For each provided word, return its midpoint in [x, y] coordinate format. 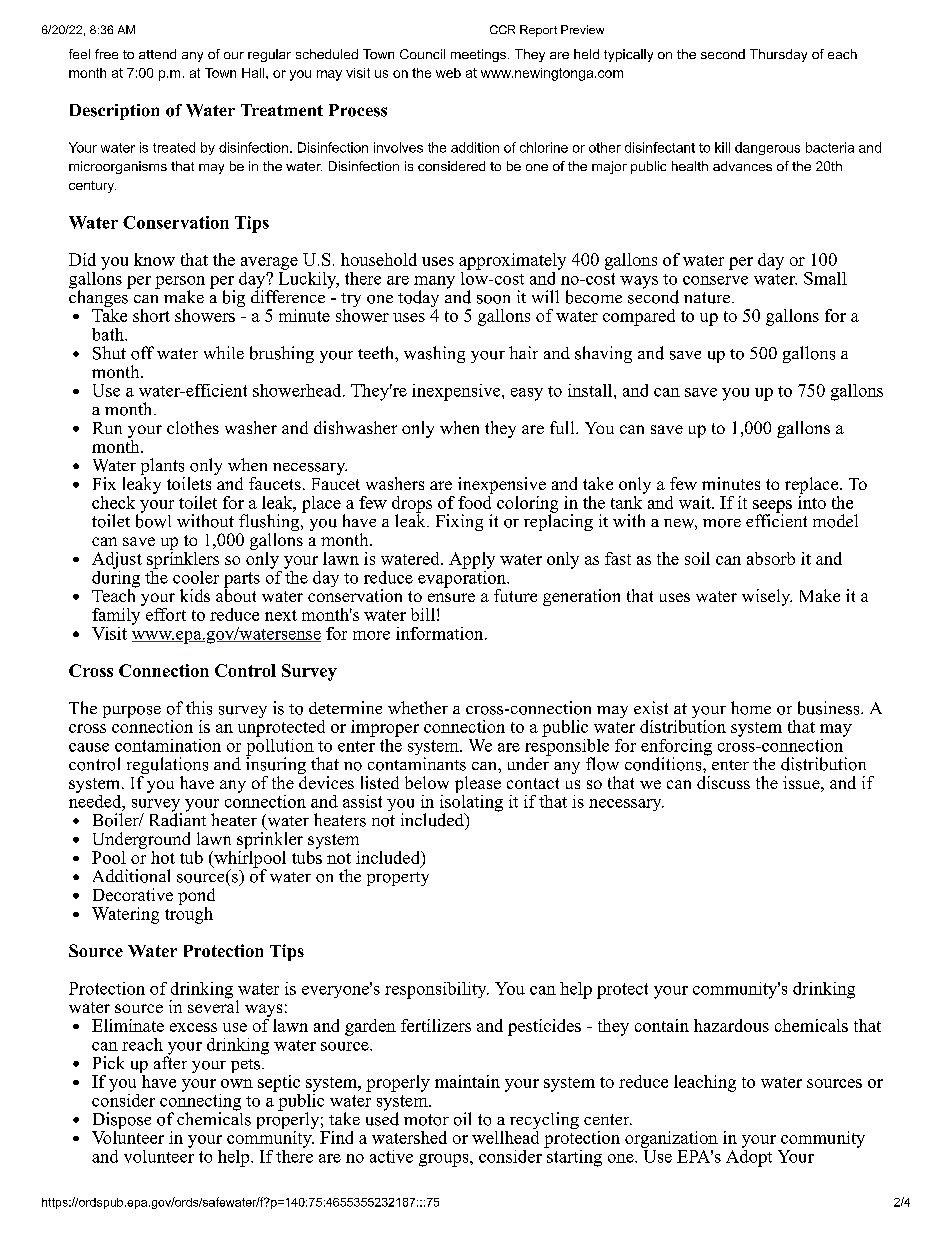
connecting [200, 1102]
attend [157, 54]
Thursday [778, 55]
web [448, 73]
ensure [451, 597]
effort [164, 613]
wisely [767, 597]
